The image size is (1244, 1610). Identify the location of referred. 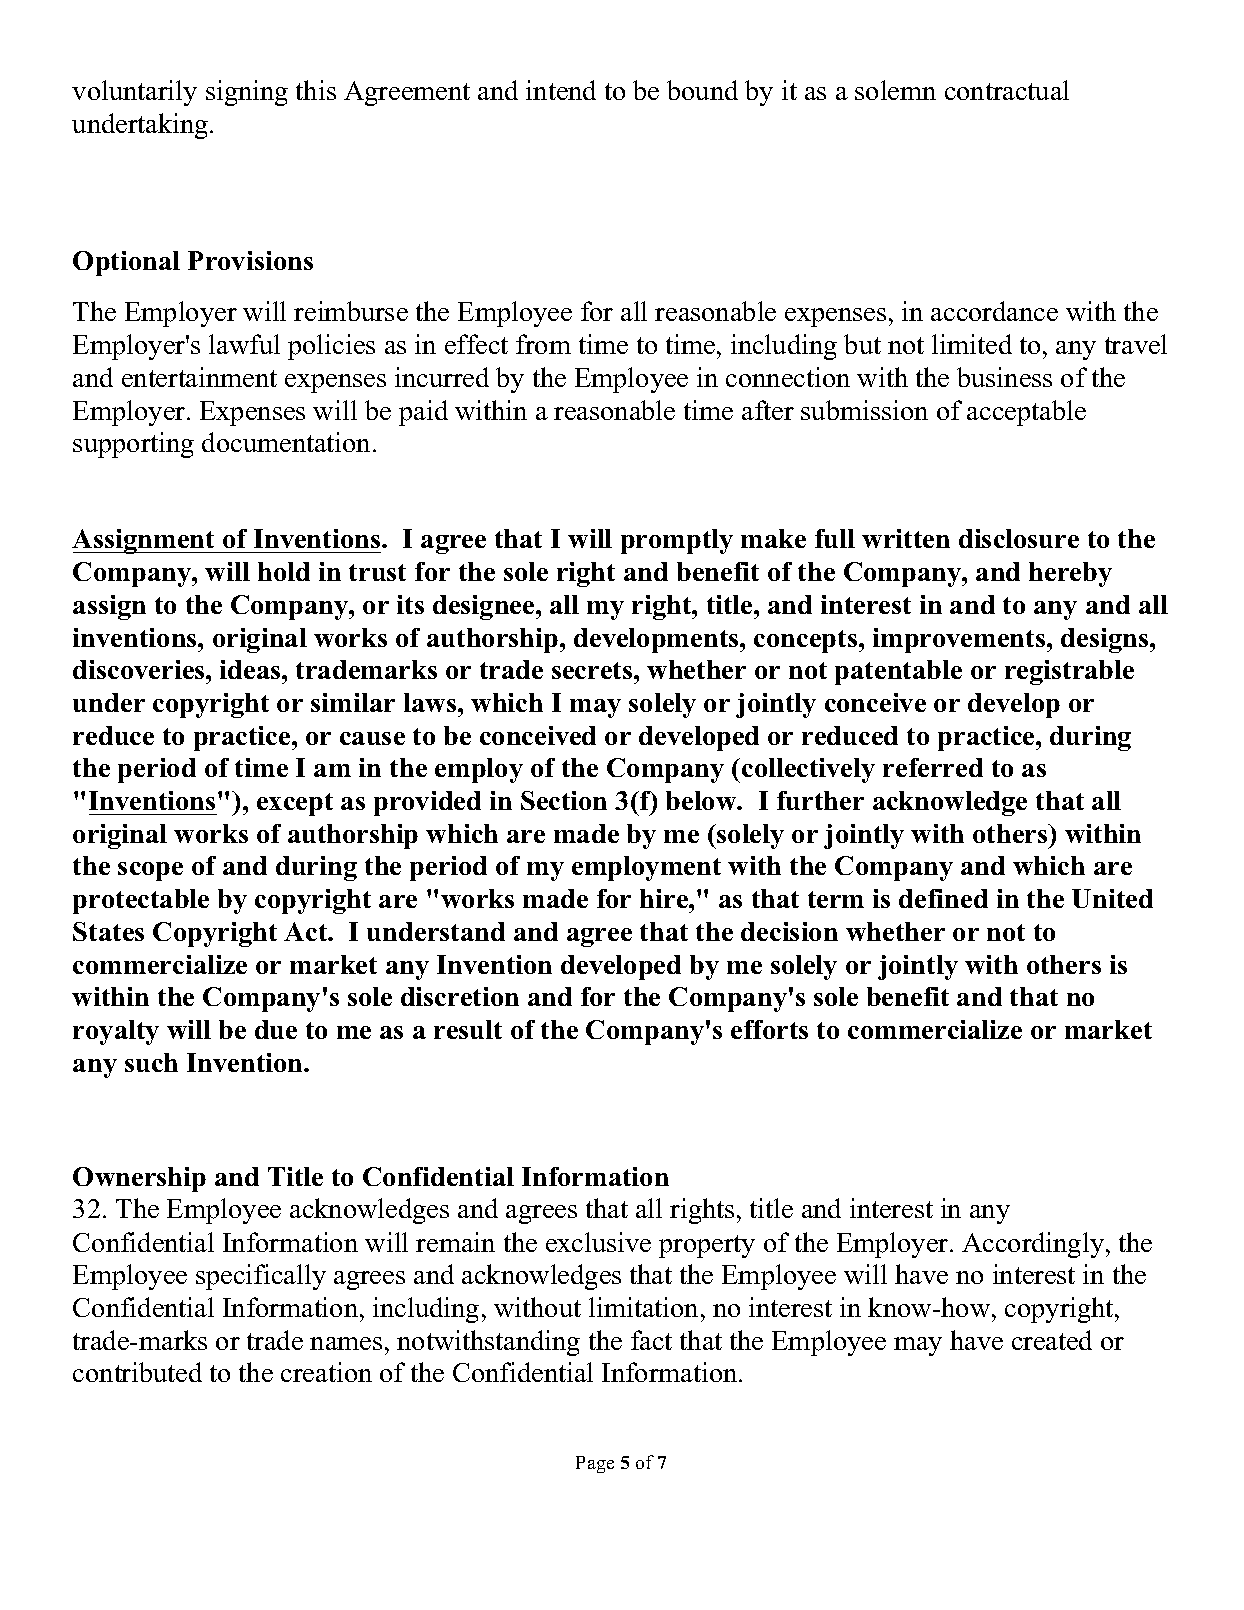
(933, 767).
